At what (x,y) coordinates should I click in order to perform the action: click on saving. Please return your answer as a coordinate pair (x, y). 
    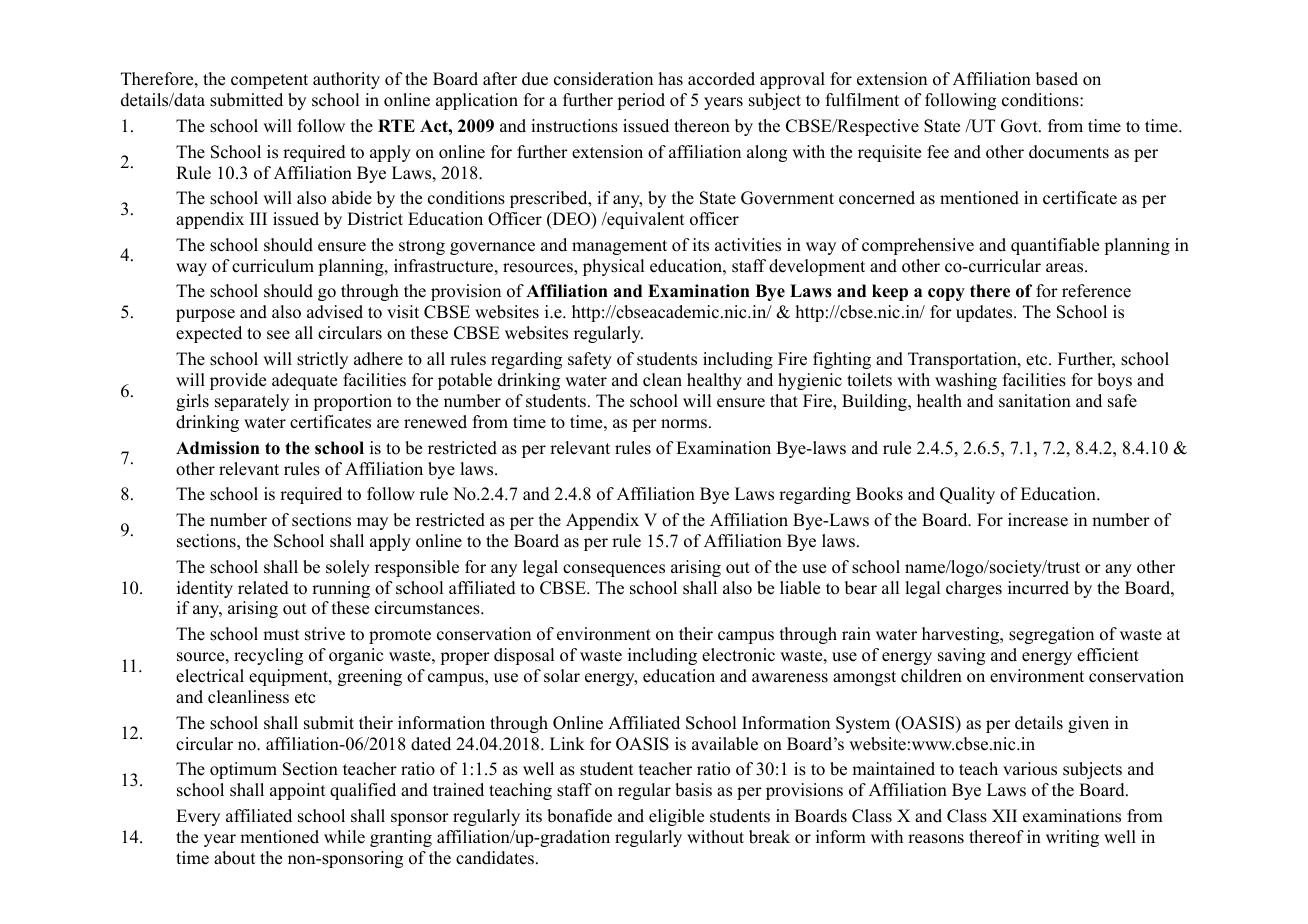
    Looking at the image, I should click on (961, 656).
